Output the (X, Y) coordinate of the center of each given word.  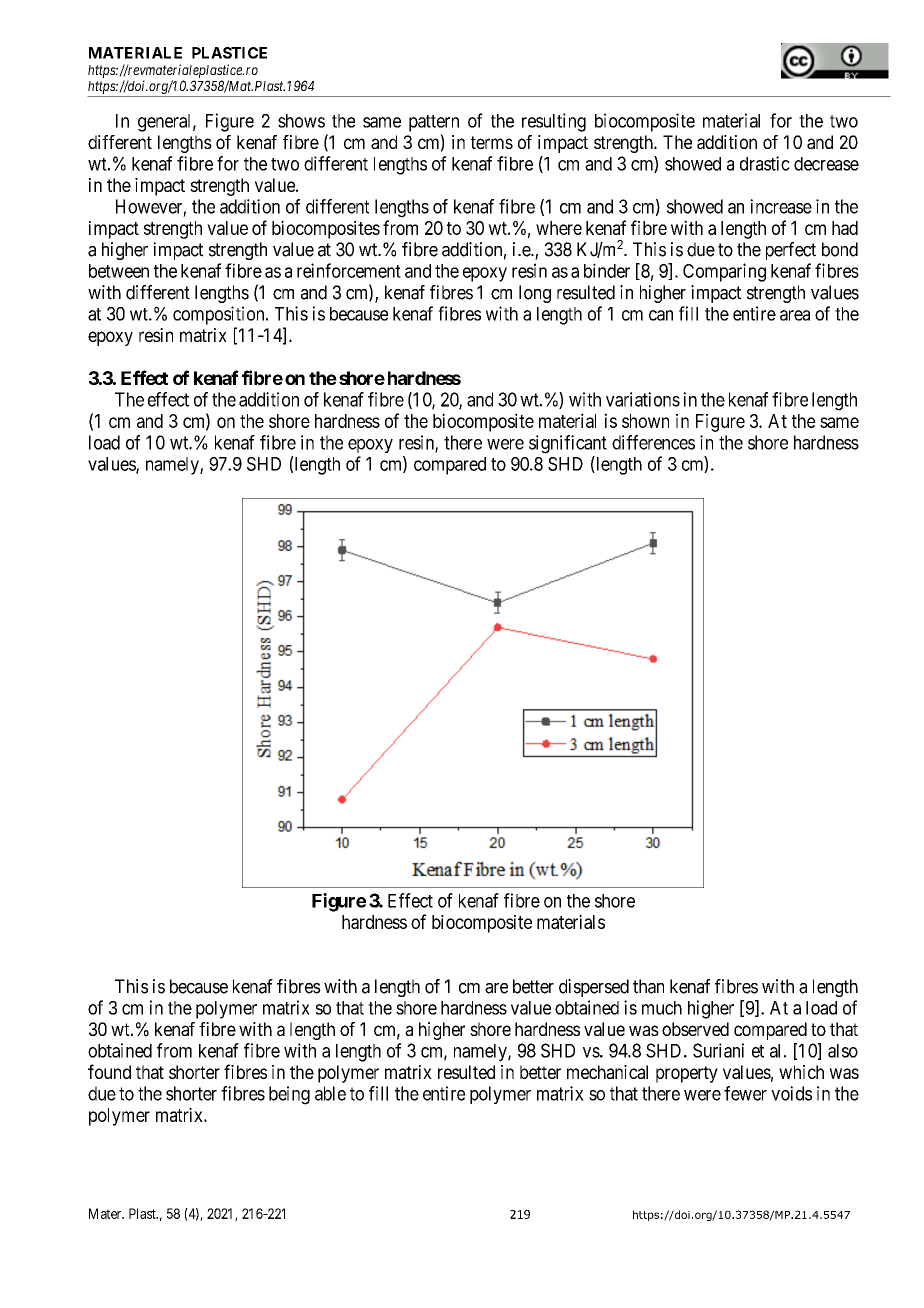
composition (220, 315)
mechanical (607, 1072)
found (109, 1071)
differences (653, 442)
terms (492, 142)
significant (568, 444)
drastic (765, 163)
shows (301, 121)
